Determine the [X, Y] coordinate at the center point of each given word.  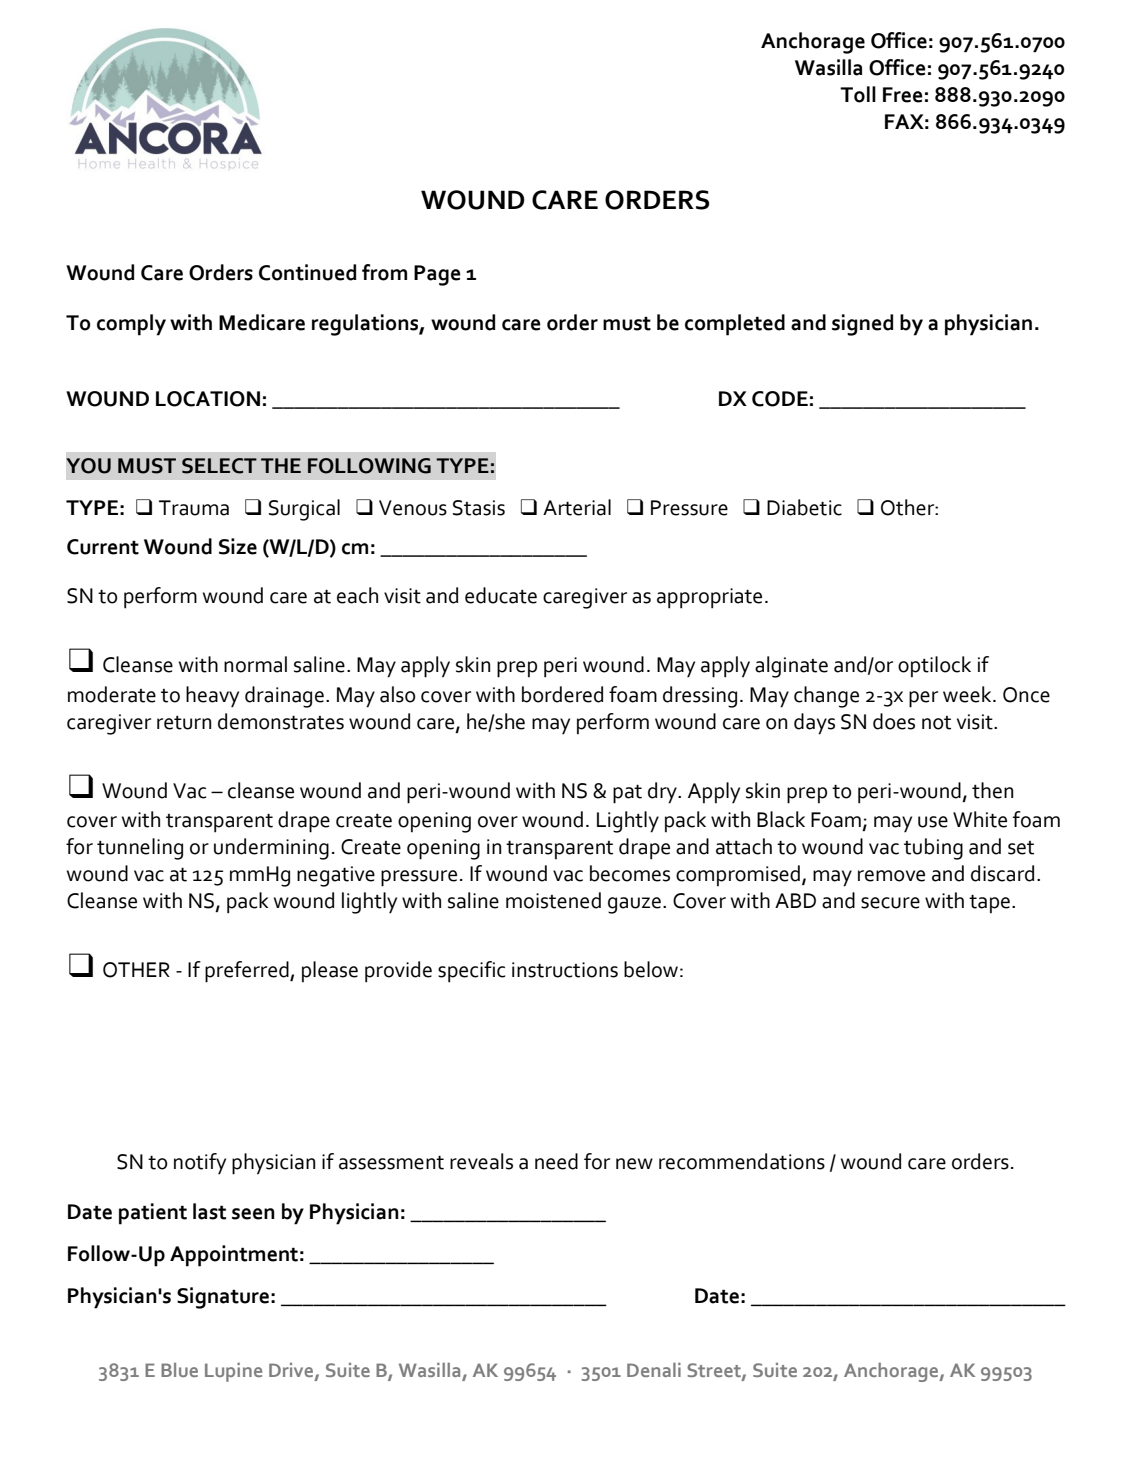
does [894, 721]
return [184, 723]
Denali [654, 1370]
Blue [179, 1370]
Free [903, 95]
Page [437, 275]
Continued [307, 272]
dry [663, 793]
